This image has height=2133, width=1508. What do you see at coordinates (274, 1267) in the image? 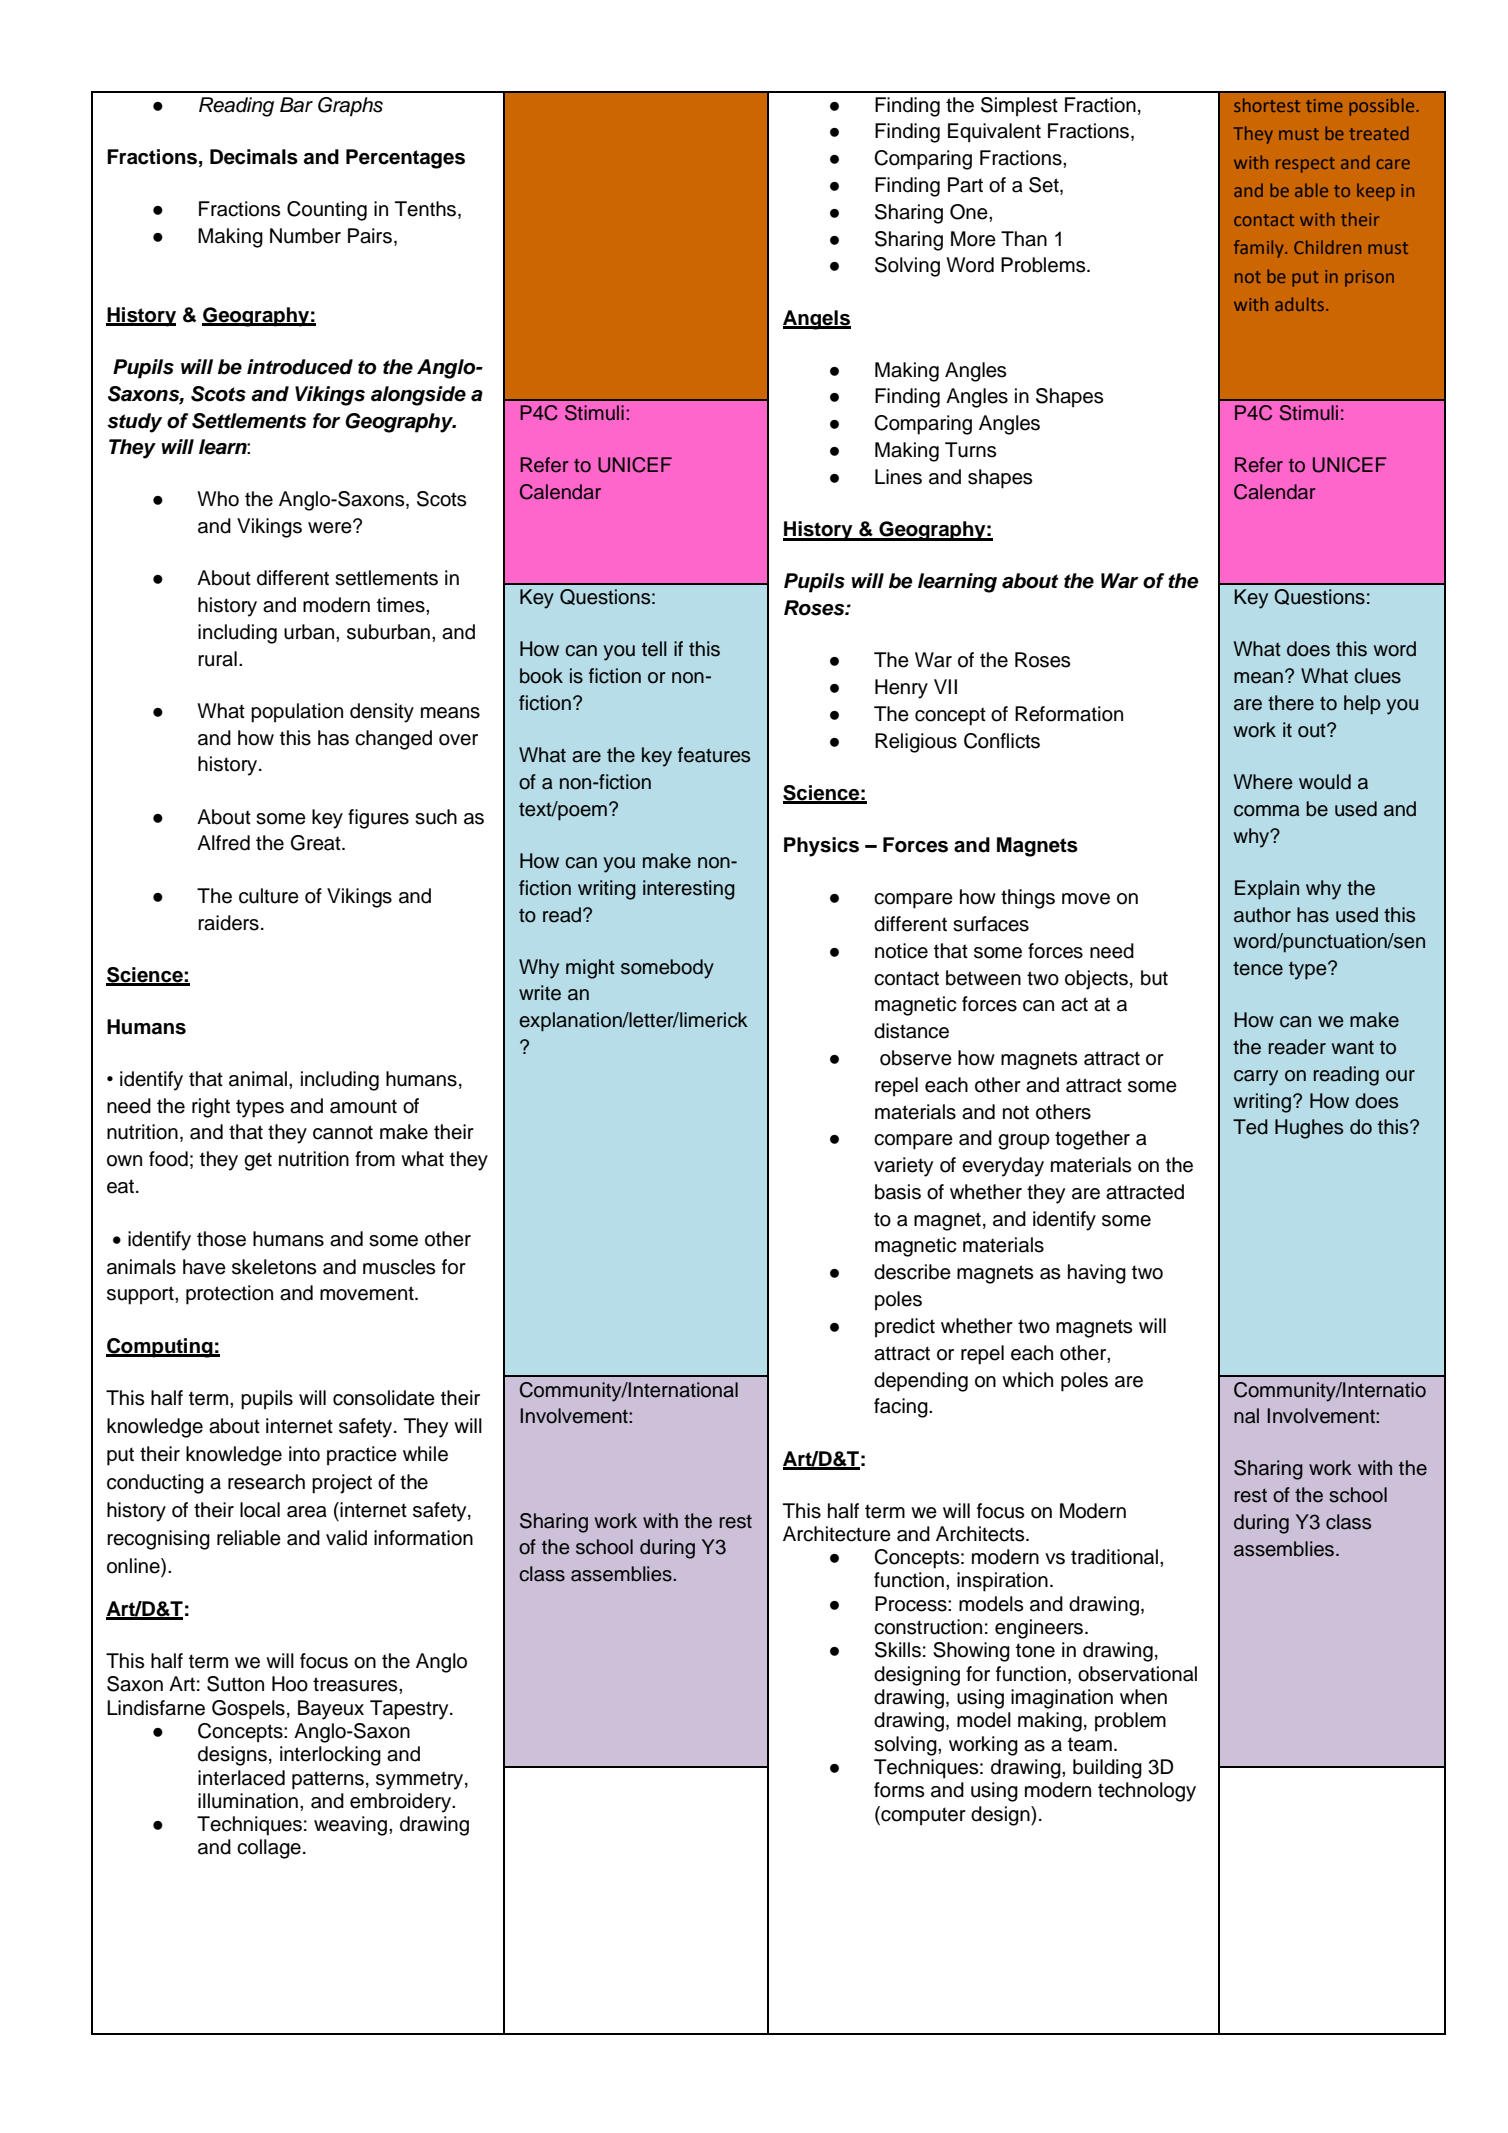
I see `skeletons` at bounding box center [274, 1267].
